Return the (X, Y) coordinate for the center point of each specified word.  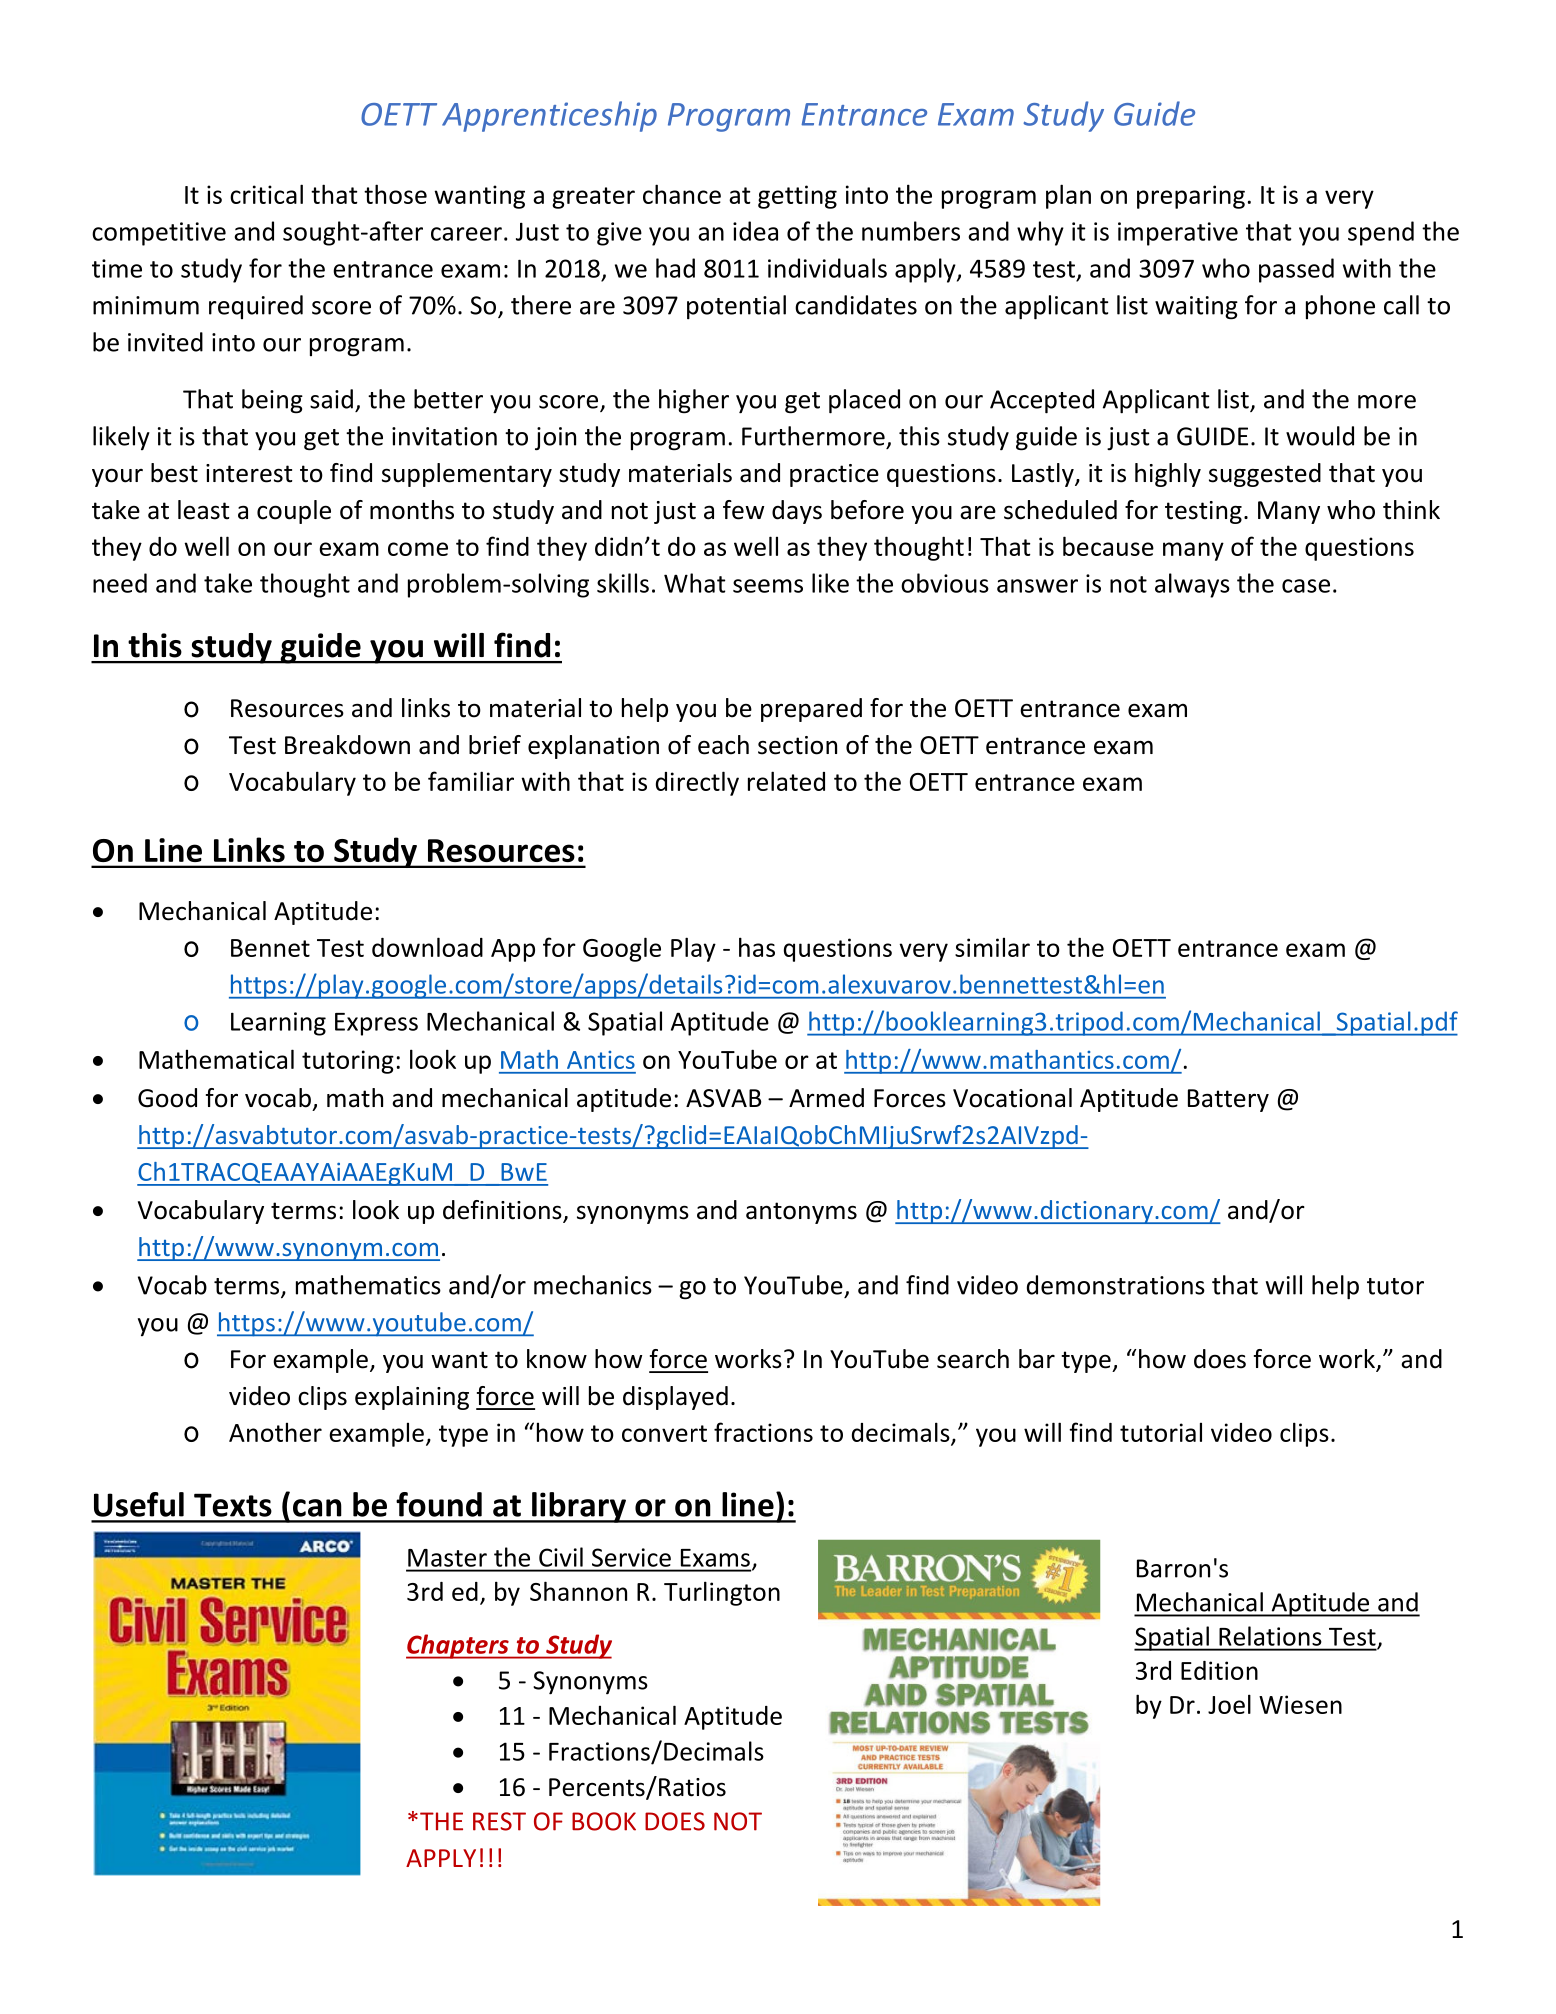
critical (266, 194)
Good (167, 1098)
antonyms (801, 1213)
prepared (811, 710)
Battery (1228, 1100)
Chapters (458, 1646)
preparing (1191, 197)
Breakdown (347, 745)
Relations (1270, 1636)
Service (631, 1557)
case (1306, 586)
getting (797, 197)
